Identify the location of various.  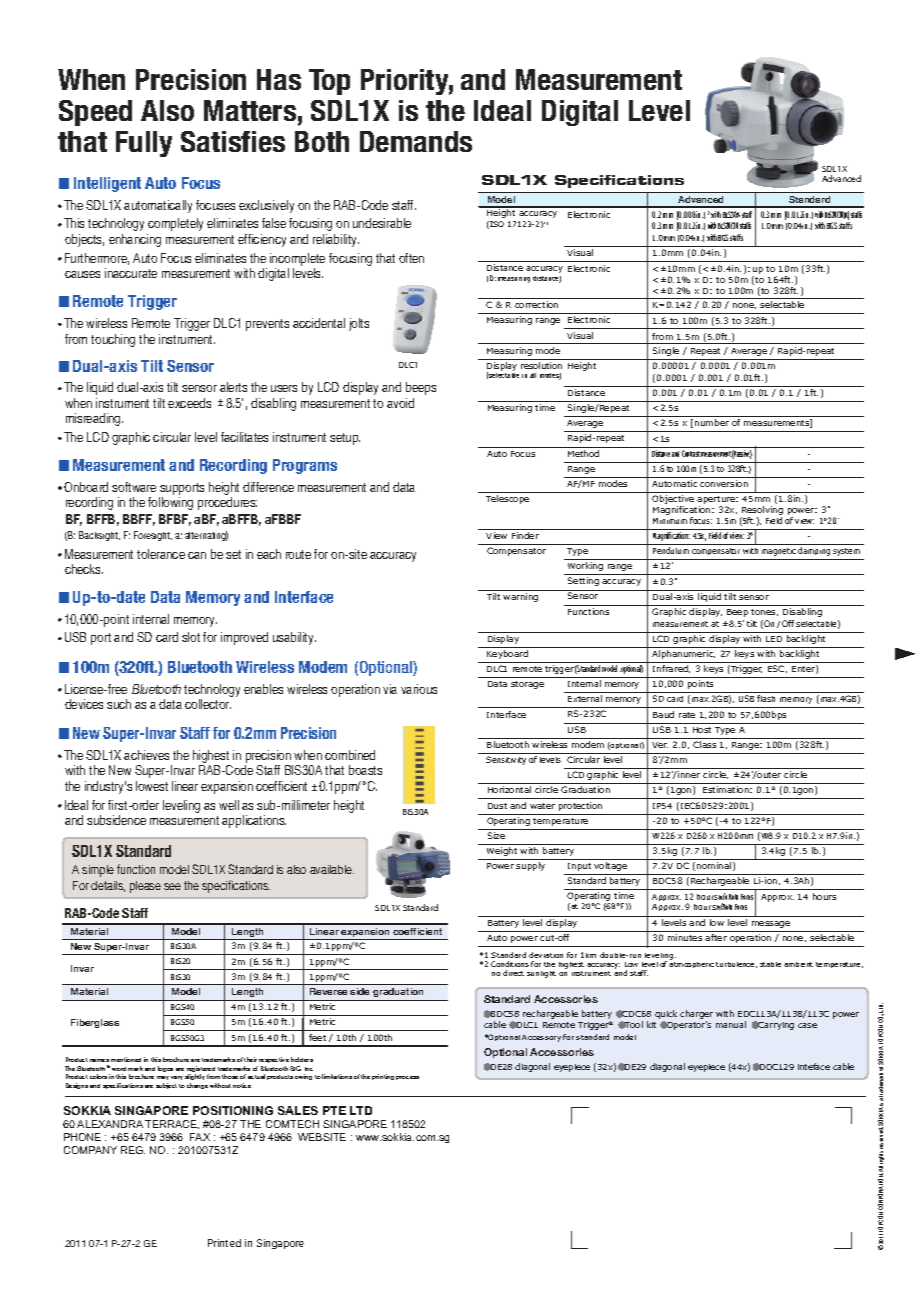
(419, 689).
